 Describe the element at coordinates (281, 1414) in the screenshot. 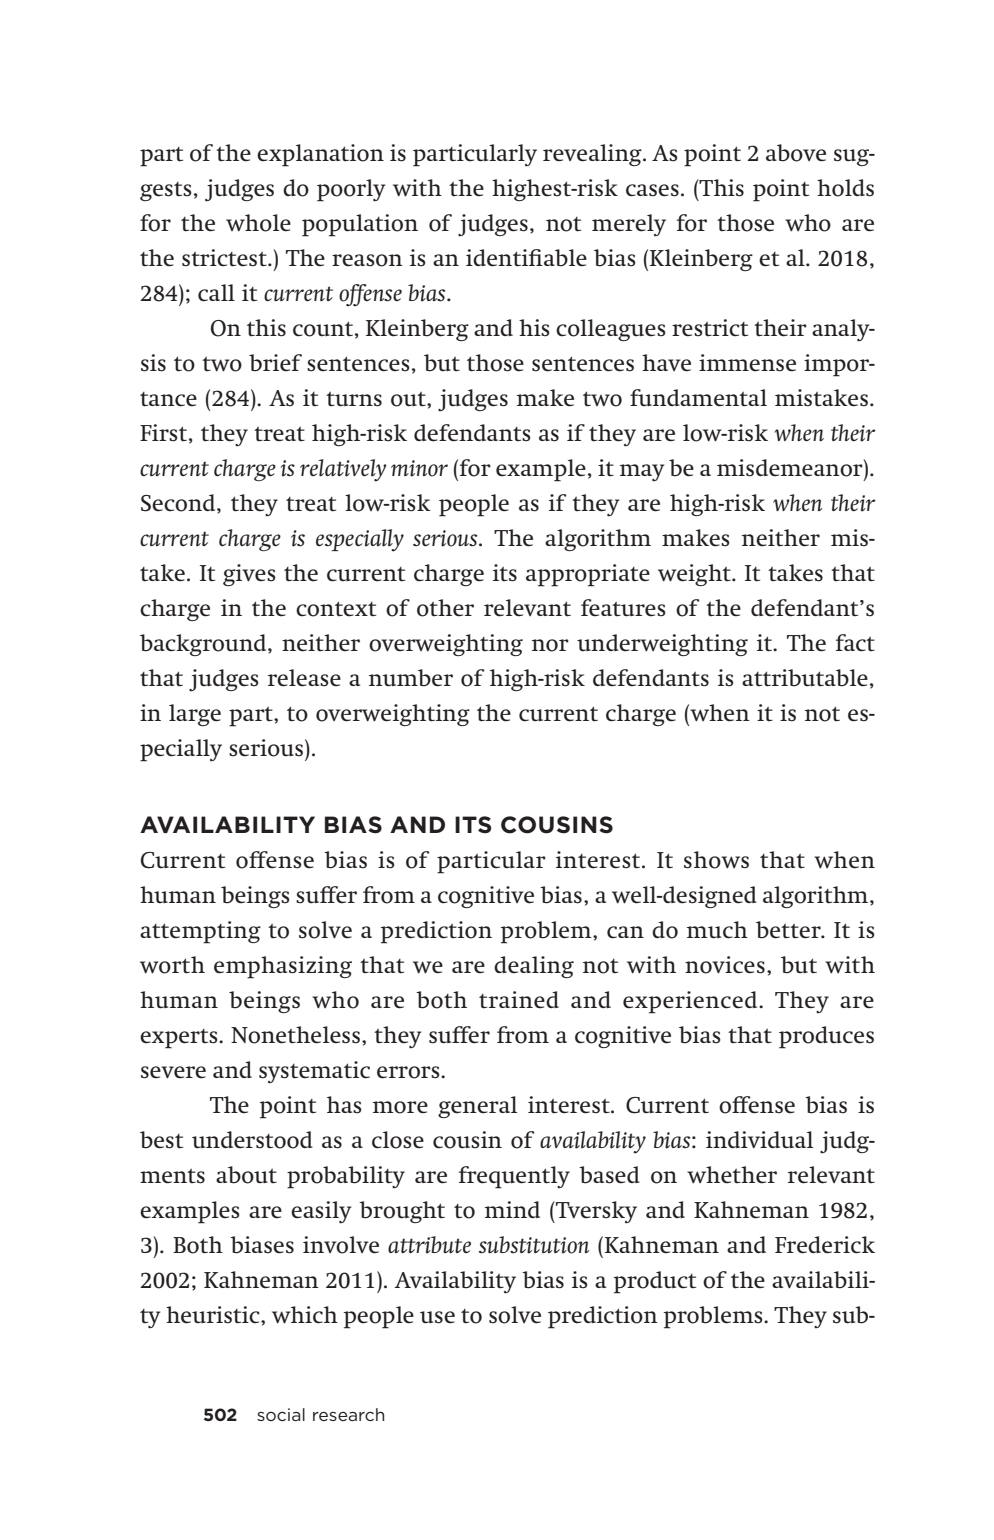

I see `social` at that location.
